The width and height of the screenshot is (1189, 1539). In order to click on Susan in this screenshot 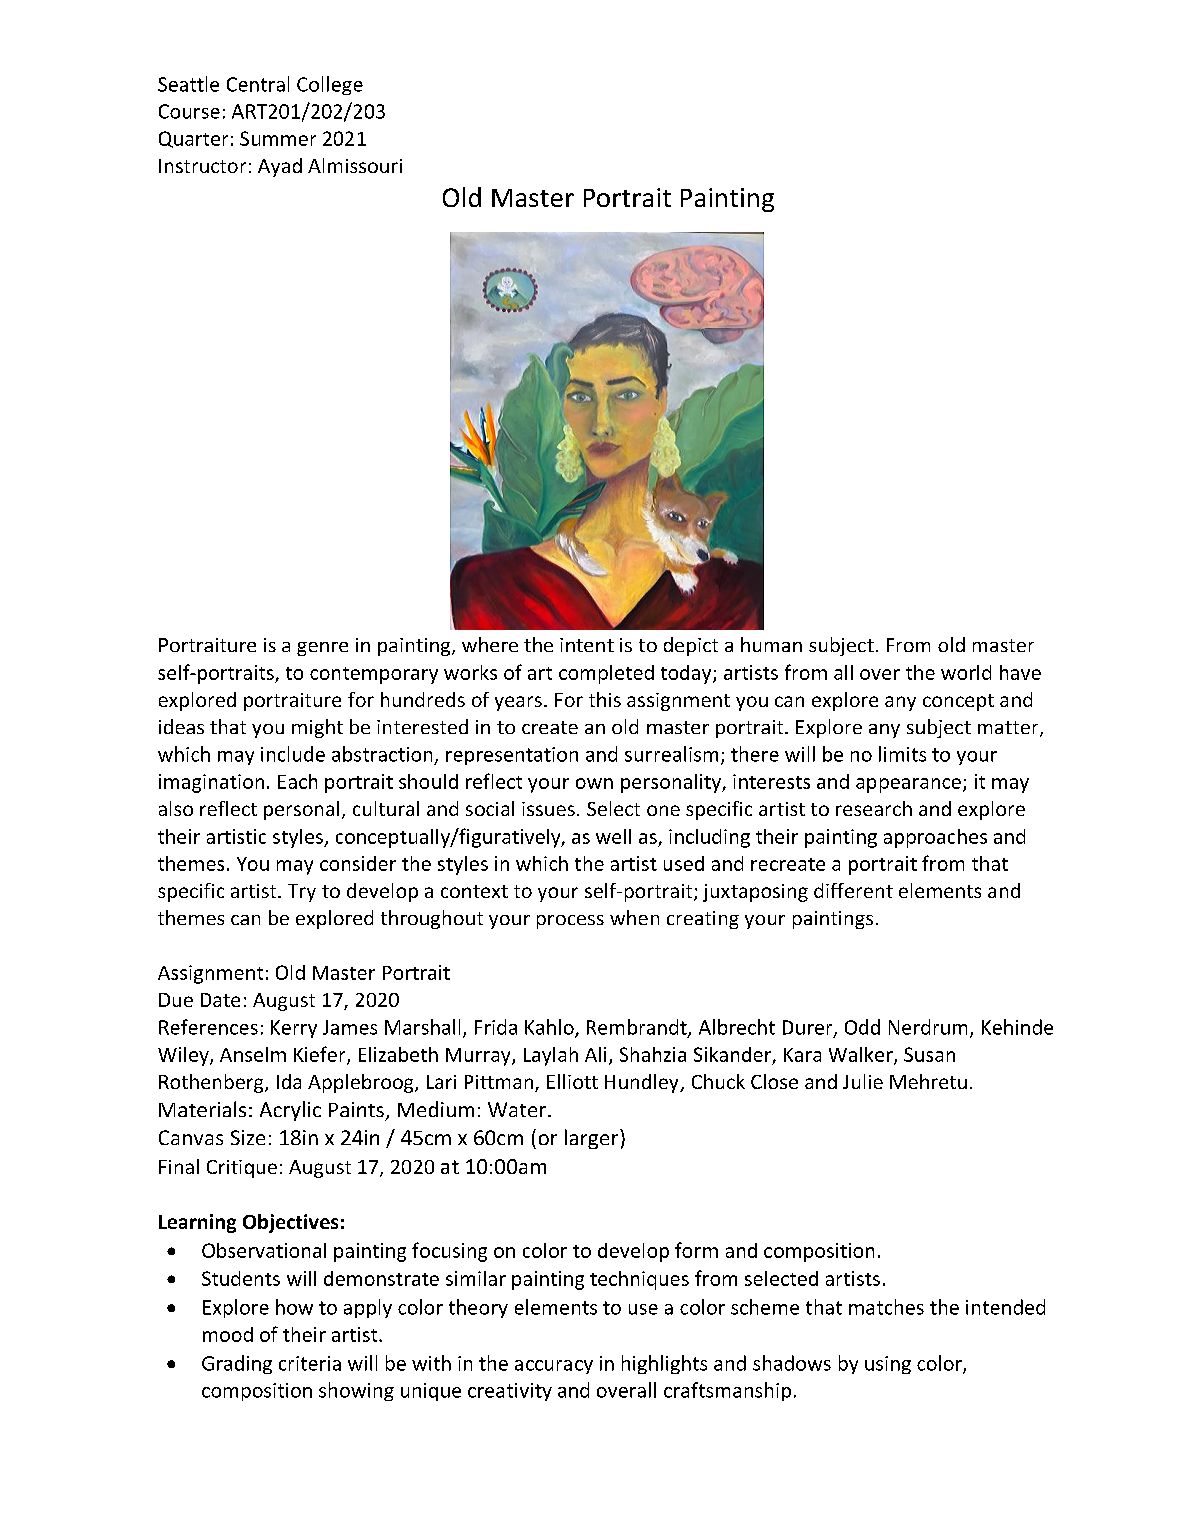, I will do `click(929, 1054)`.
